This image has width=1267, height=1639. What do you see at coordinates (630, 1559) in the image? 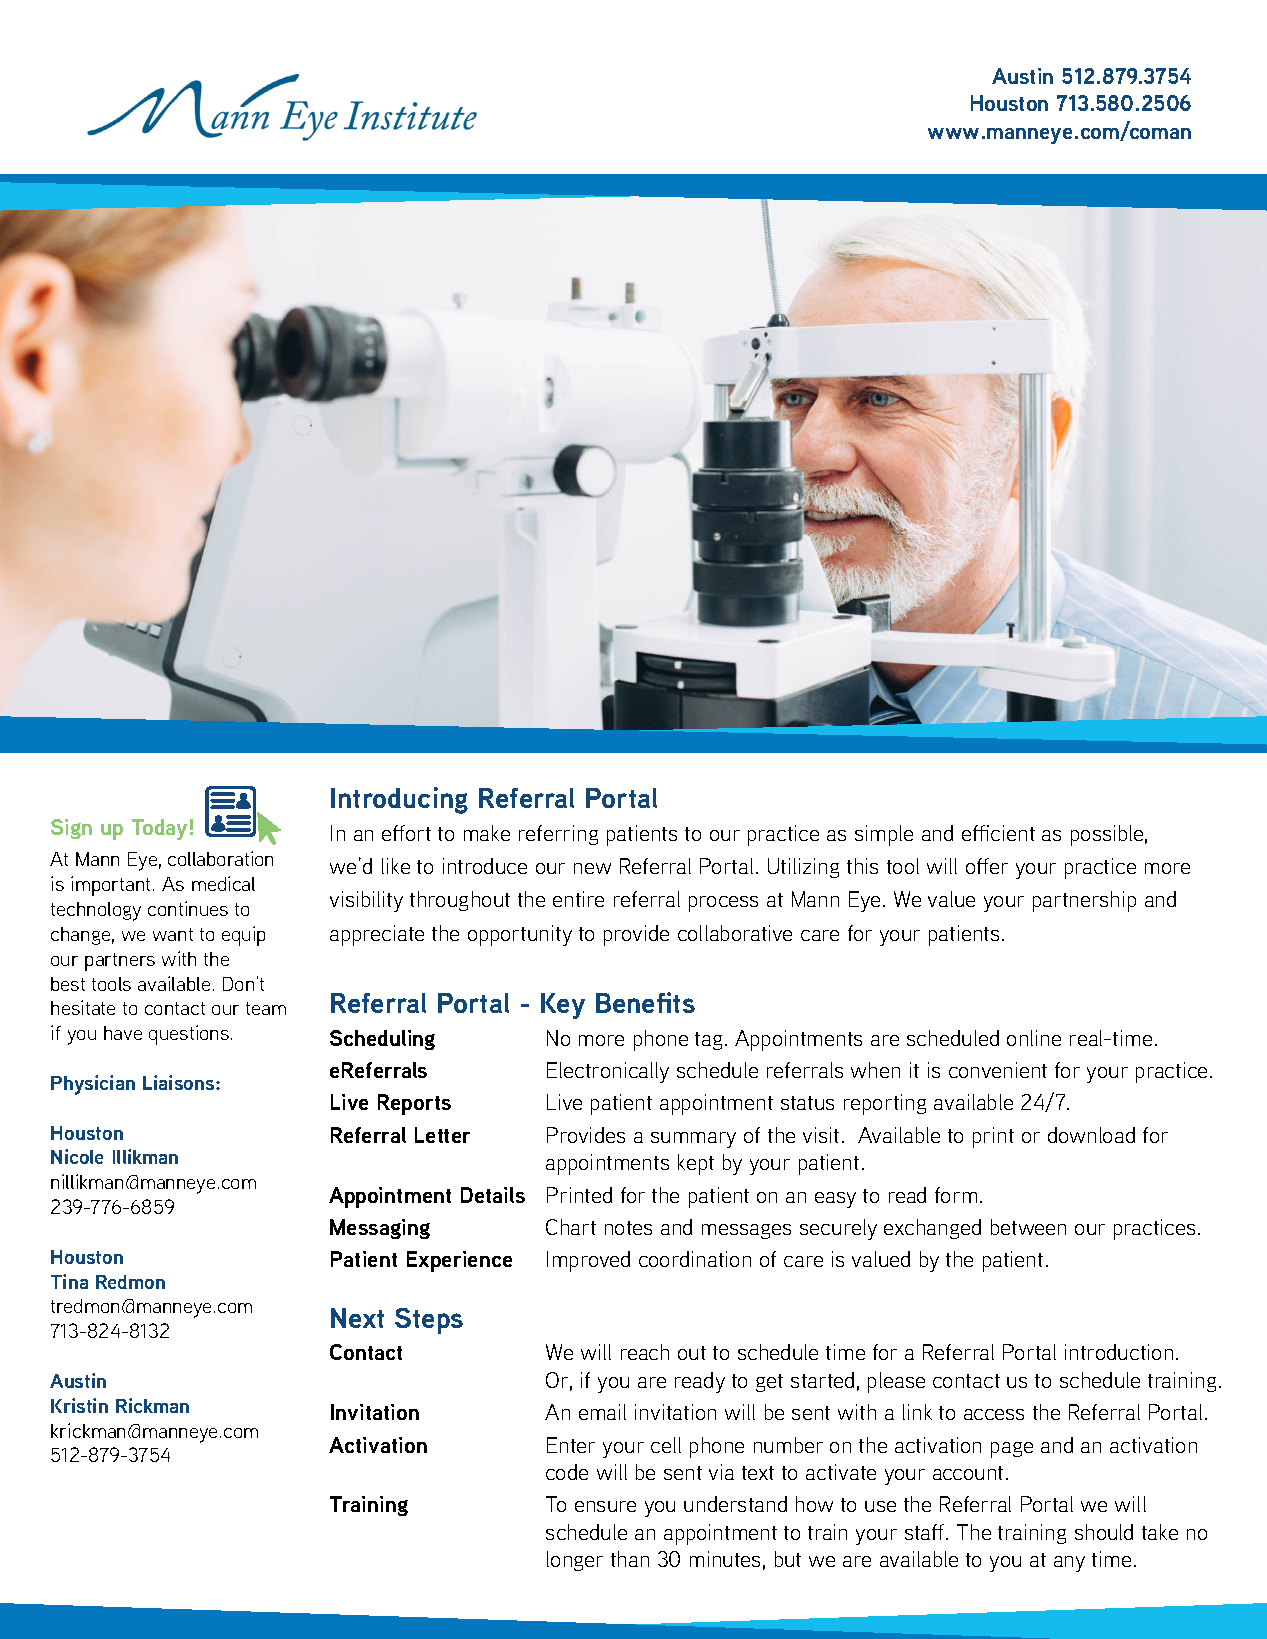
I see `than` at bounding box center [630, 1559].
